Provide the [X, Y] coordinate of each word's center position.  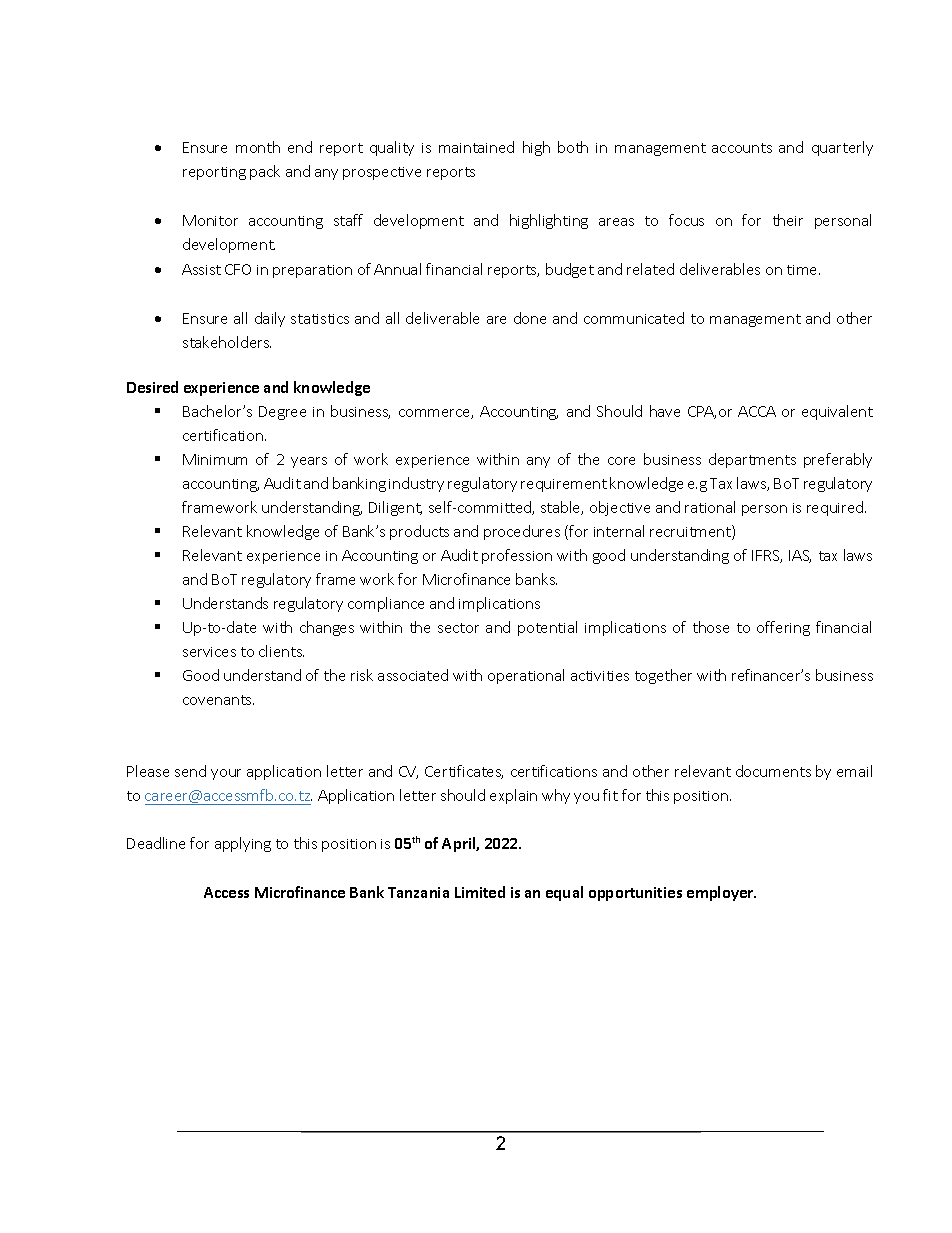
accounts [742, 148]
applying [243, 844]
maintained [476, 147]
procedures [522, 532]
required [836, 508]
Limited [480, 892]
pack [265, 172]
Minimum [215, 459]
